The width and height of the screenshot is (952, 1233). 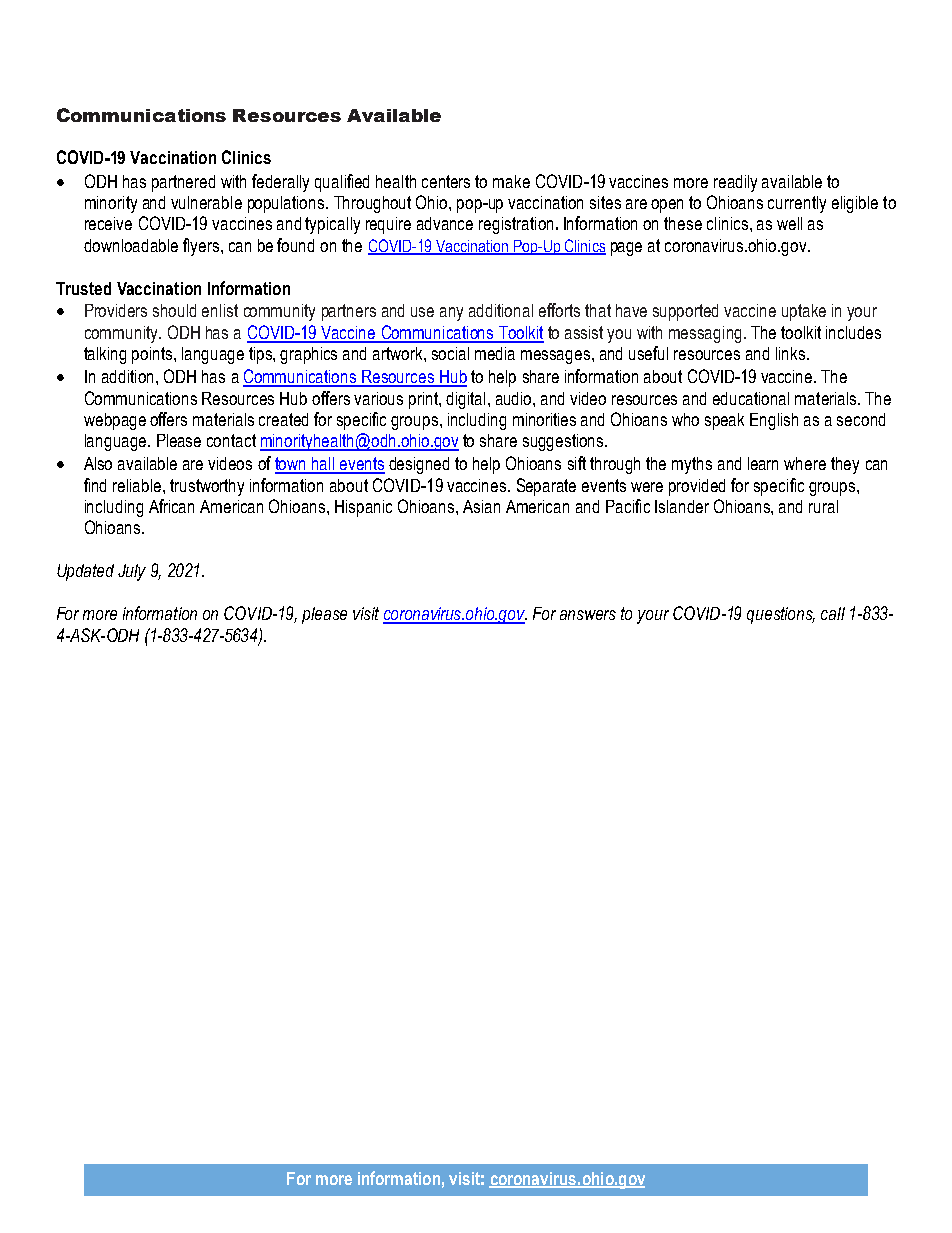 What do you see at coordinates (781, 615) in the screenshot?
I see `questions` at bounding box center [781, 615].
